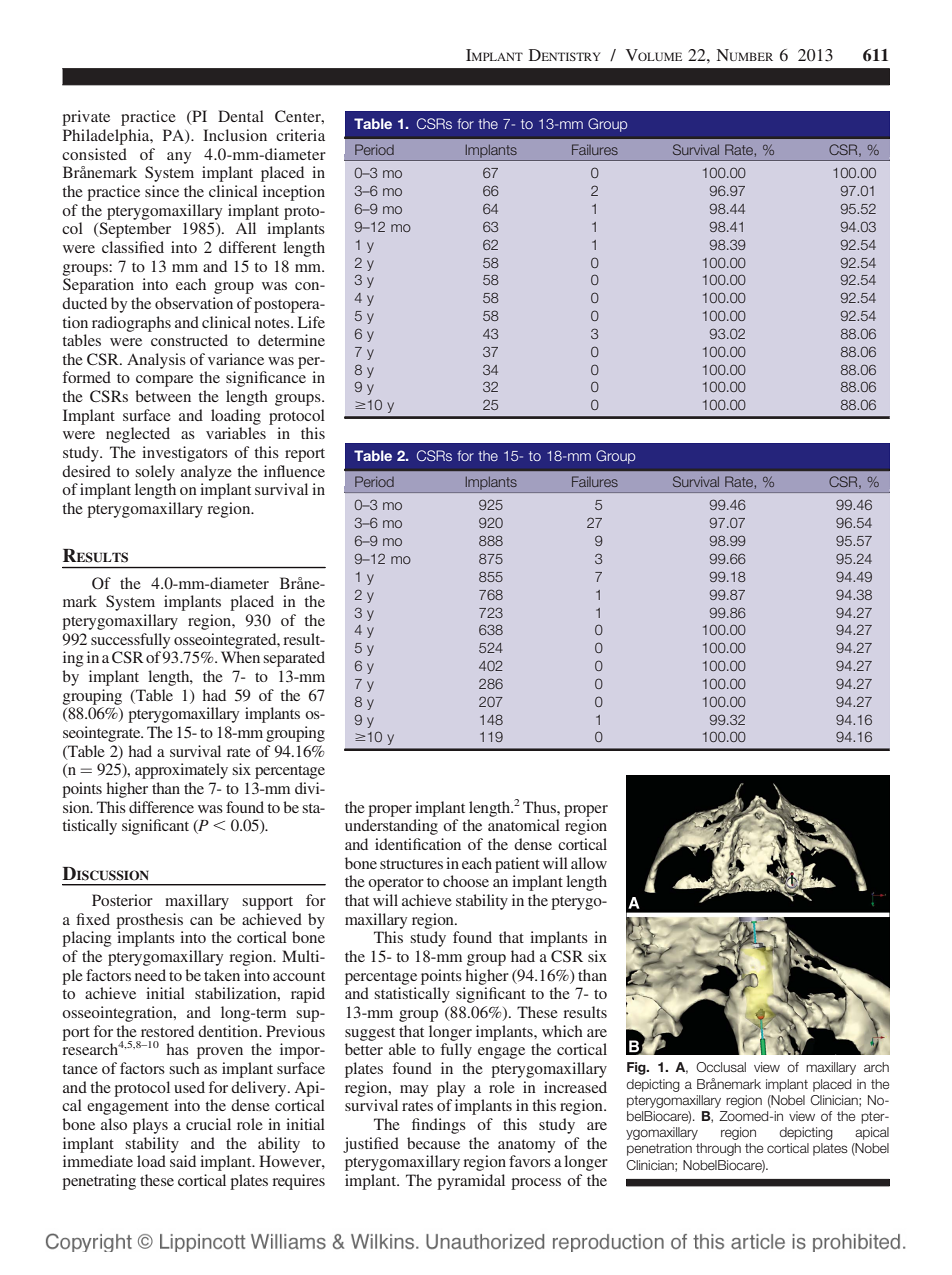 The height and width of the screenshot is (1275, 952). What do you see at coordinates (181, 771) in the screenshot?
I see `approximately` at bounding box center [181, 771].
